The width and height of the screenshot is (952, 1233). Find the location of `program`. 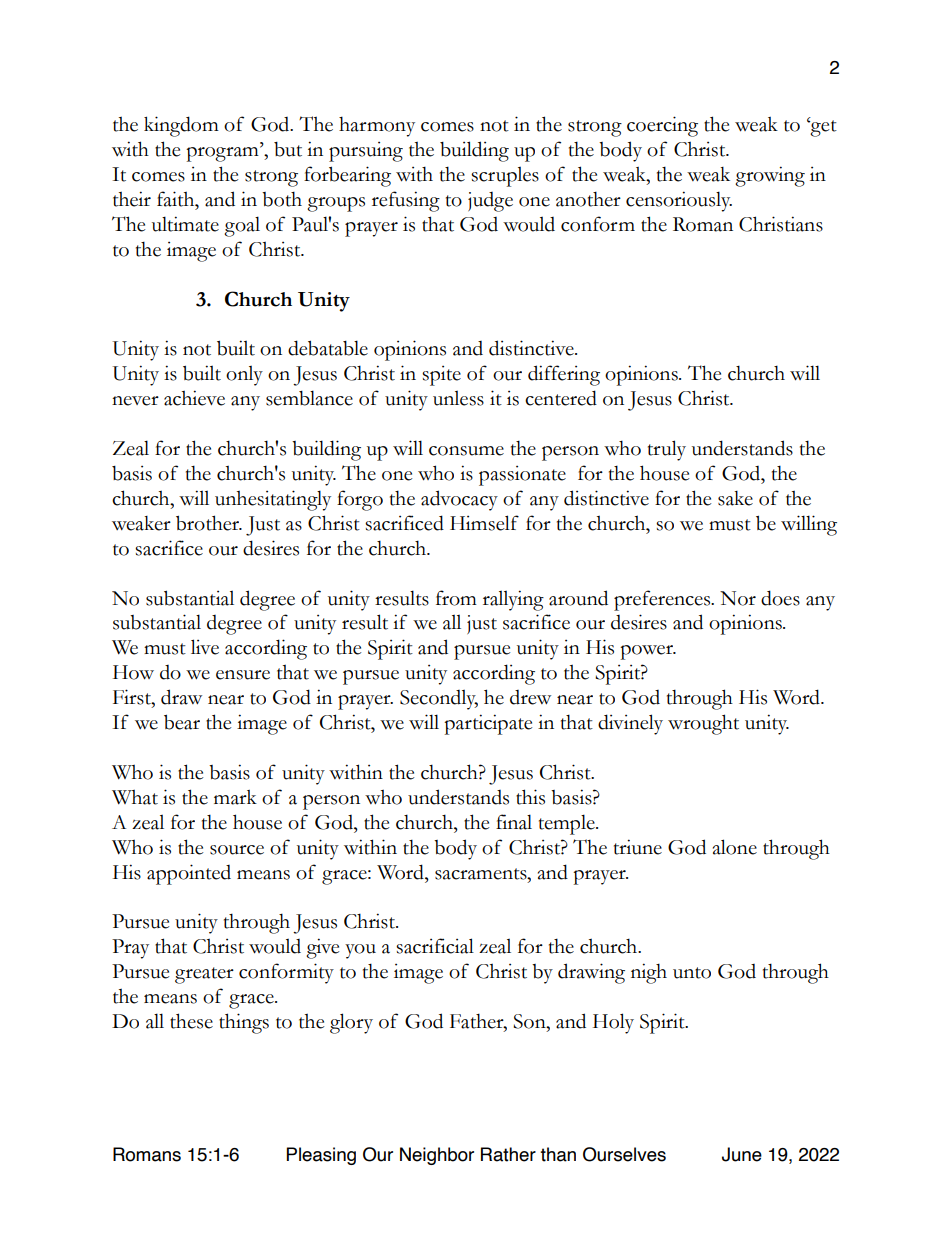

program is located at coordinates (223, 154).
